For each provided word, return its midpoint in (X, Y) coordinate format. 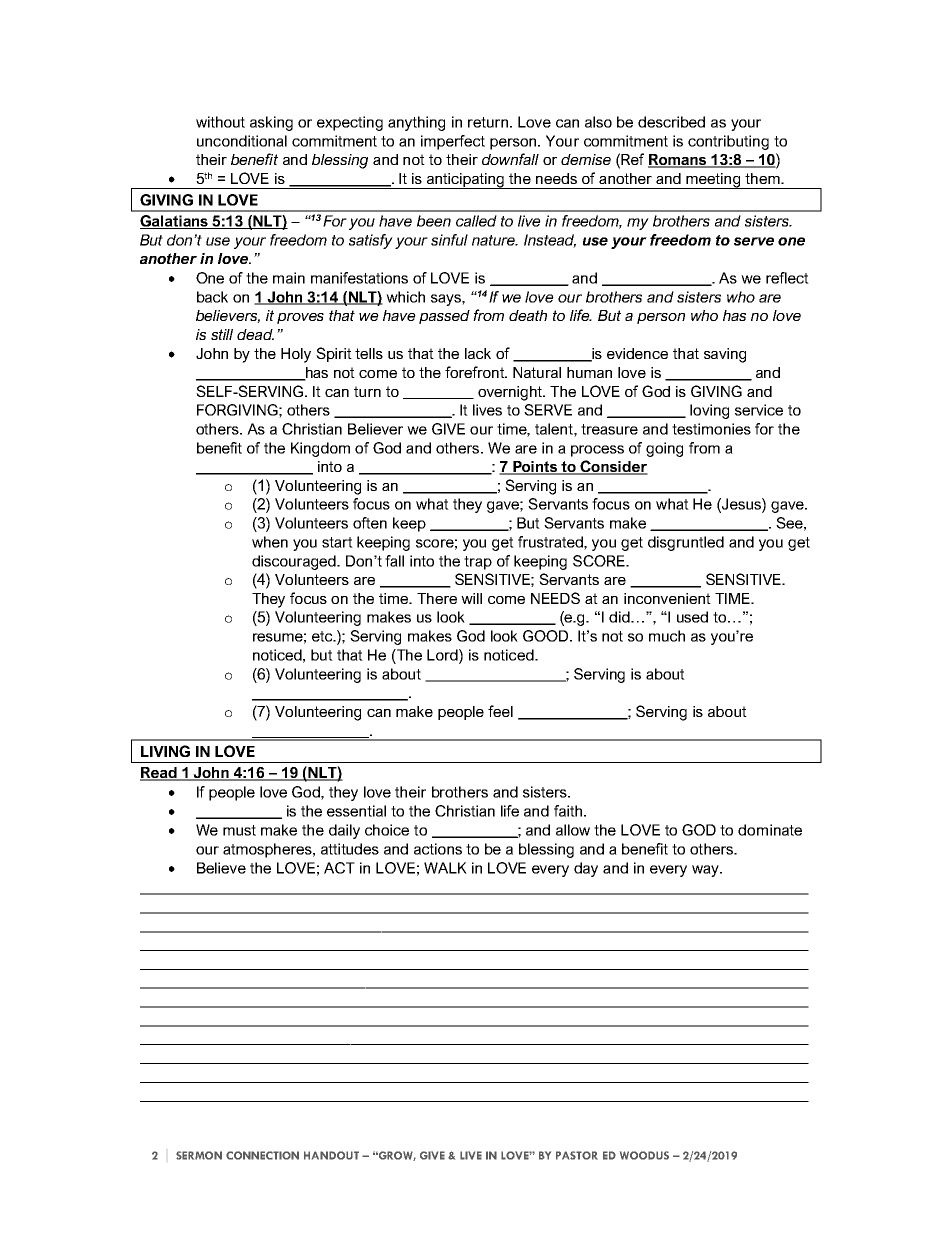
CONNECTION (262, 1155)
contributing (728, 142)
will (471, 598)
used (692, 617)
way (706, 871)
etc (323, 636)
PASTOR (577, 1155)
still (222, 334)
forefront (476, 372)
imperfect (453, 142)
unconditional (242, 141)
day (586, 869)
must (239, 830)
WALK (445, 868)
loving (709, 411)
